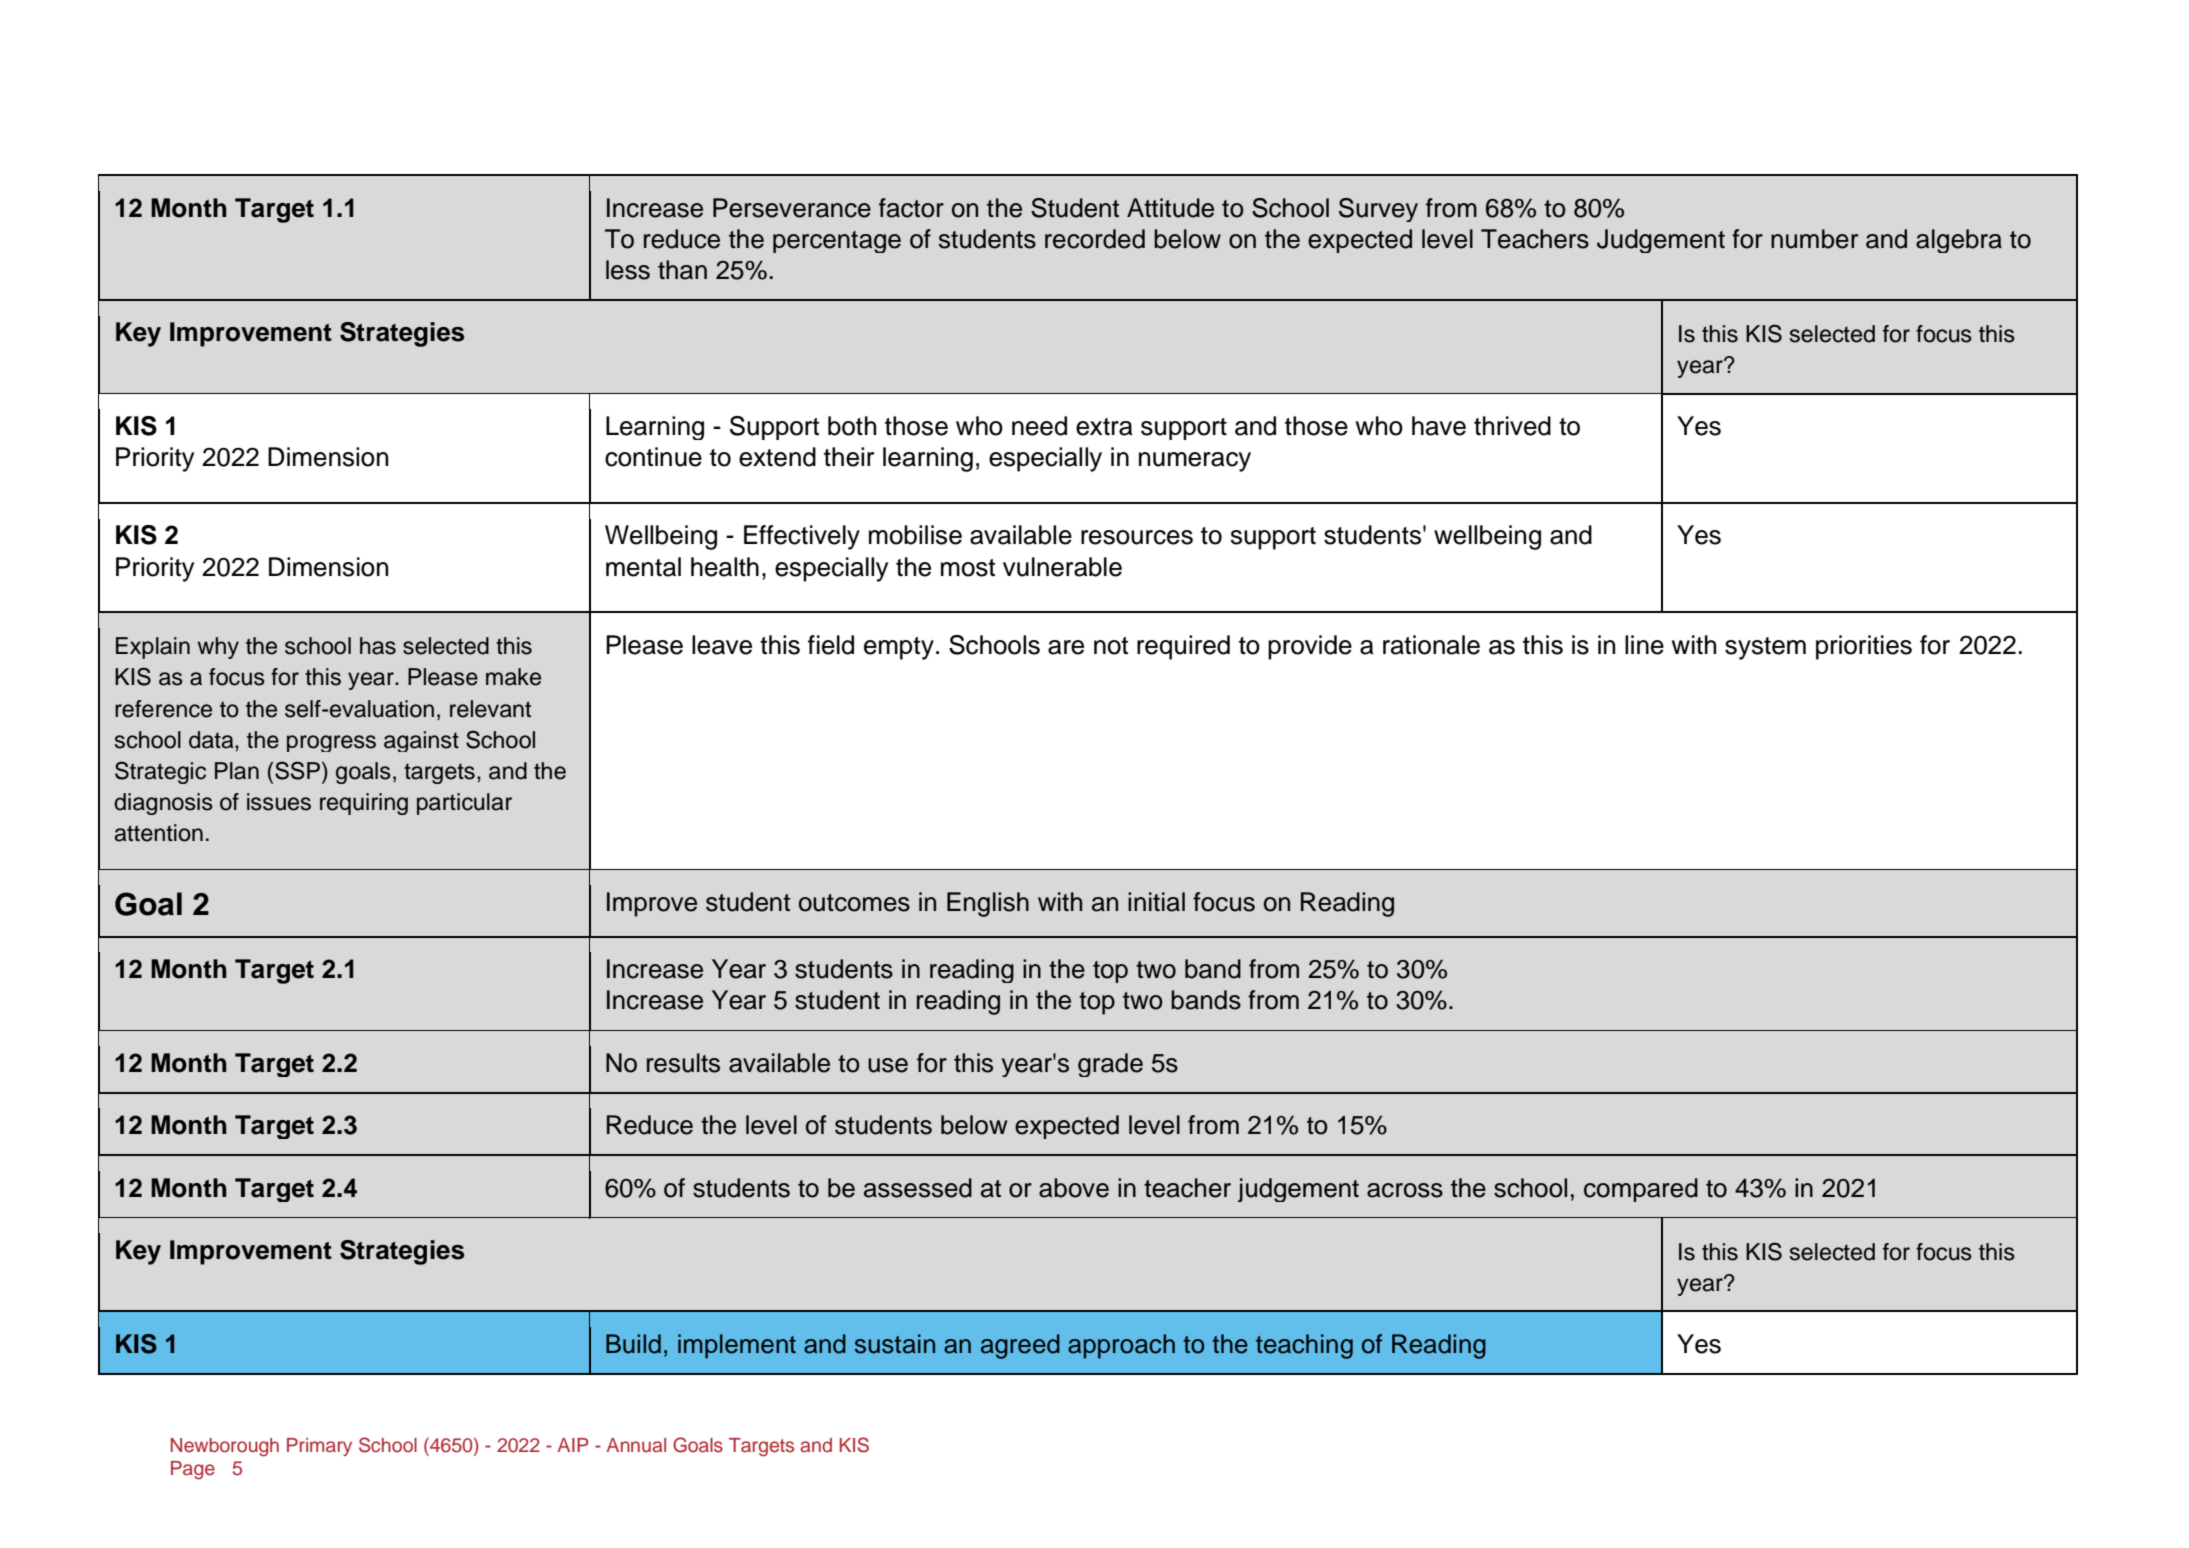  I want to click on teaching, so click(1304, 1346).
